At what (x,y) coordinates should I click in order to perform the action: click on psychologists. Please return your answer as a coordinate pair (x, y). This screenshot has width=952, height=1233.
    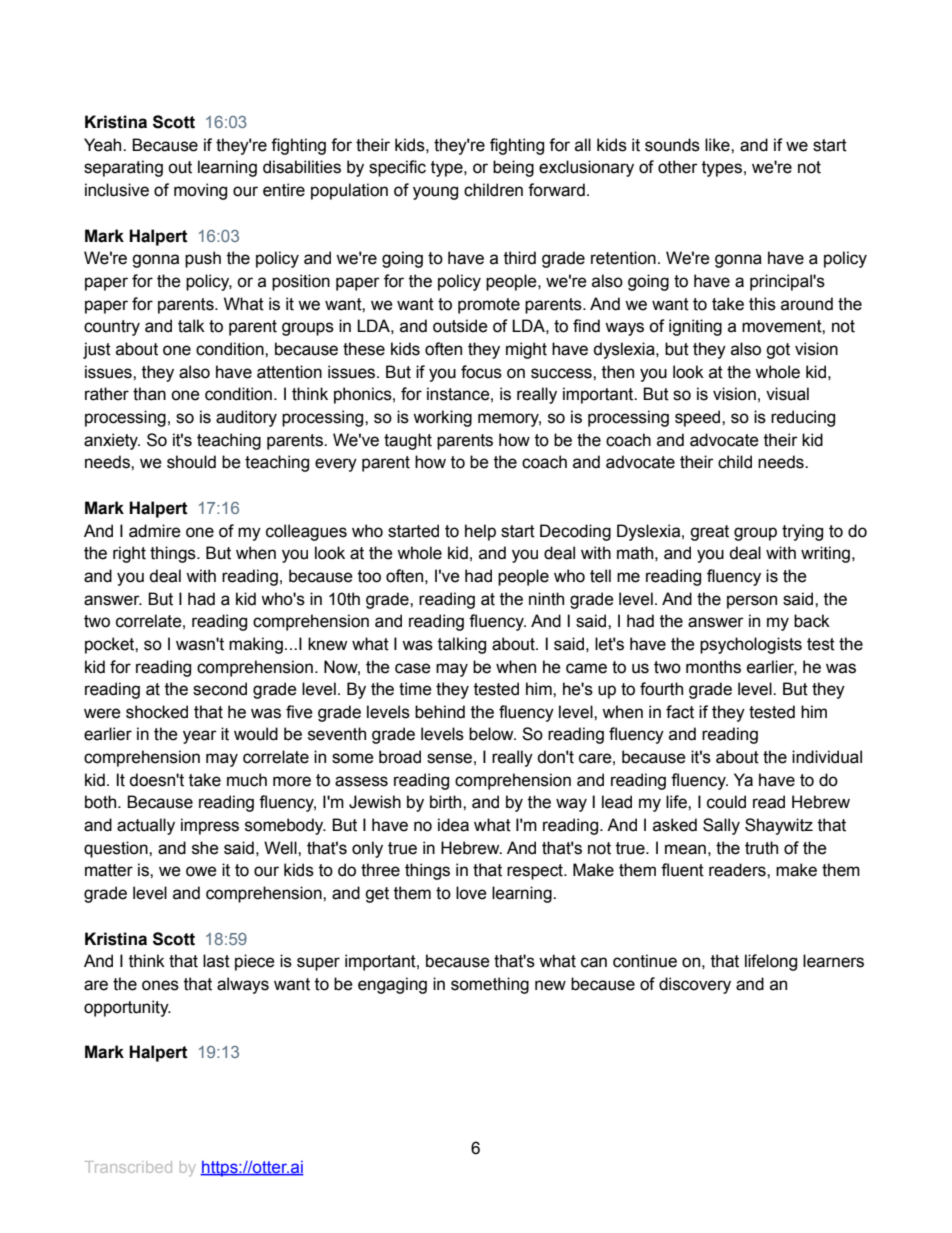
    Looking at the image, I should click on (751, 645).
